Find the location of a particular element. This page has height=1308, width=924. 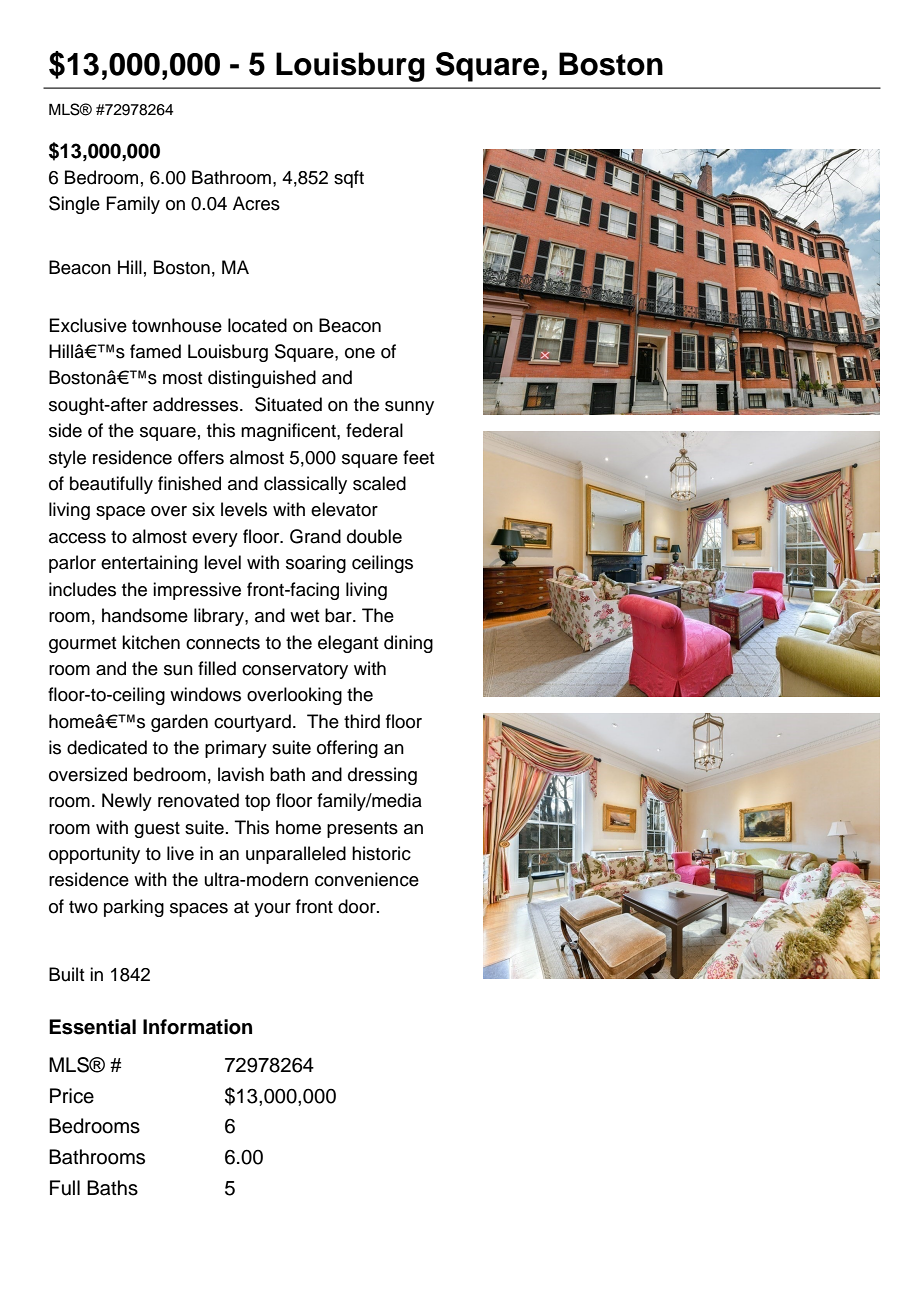

every is located at coordinates (215, 540).
